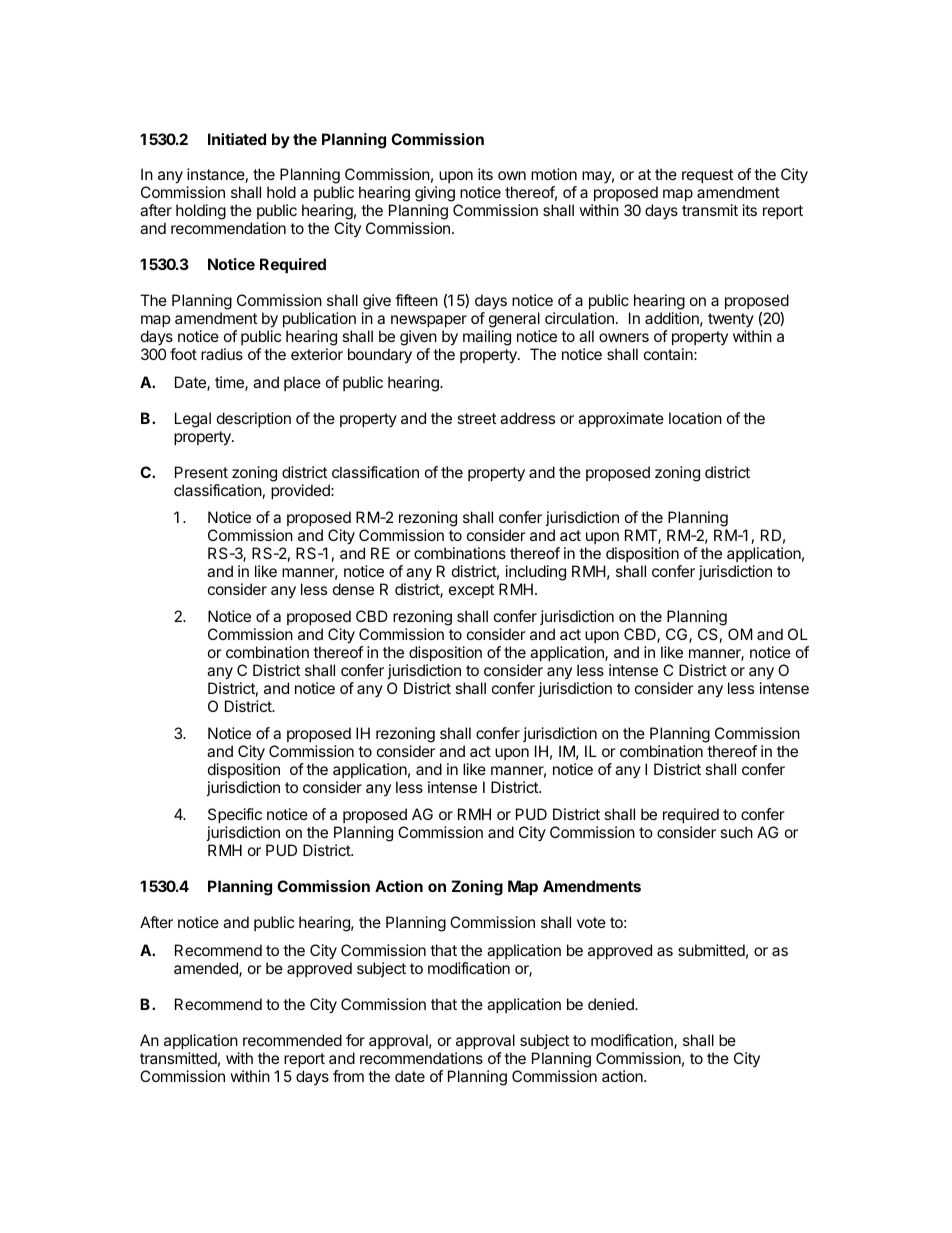 This document has width=952, height=1233. What do you see at coordinates (435, 195) in the document?
I see `giving` at bounding box center [435, 195].
